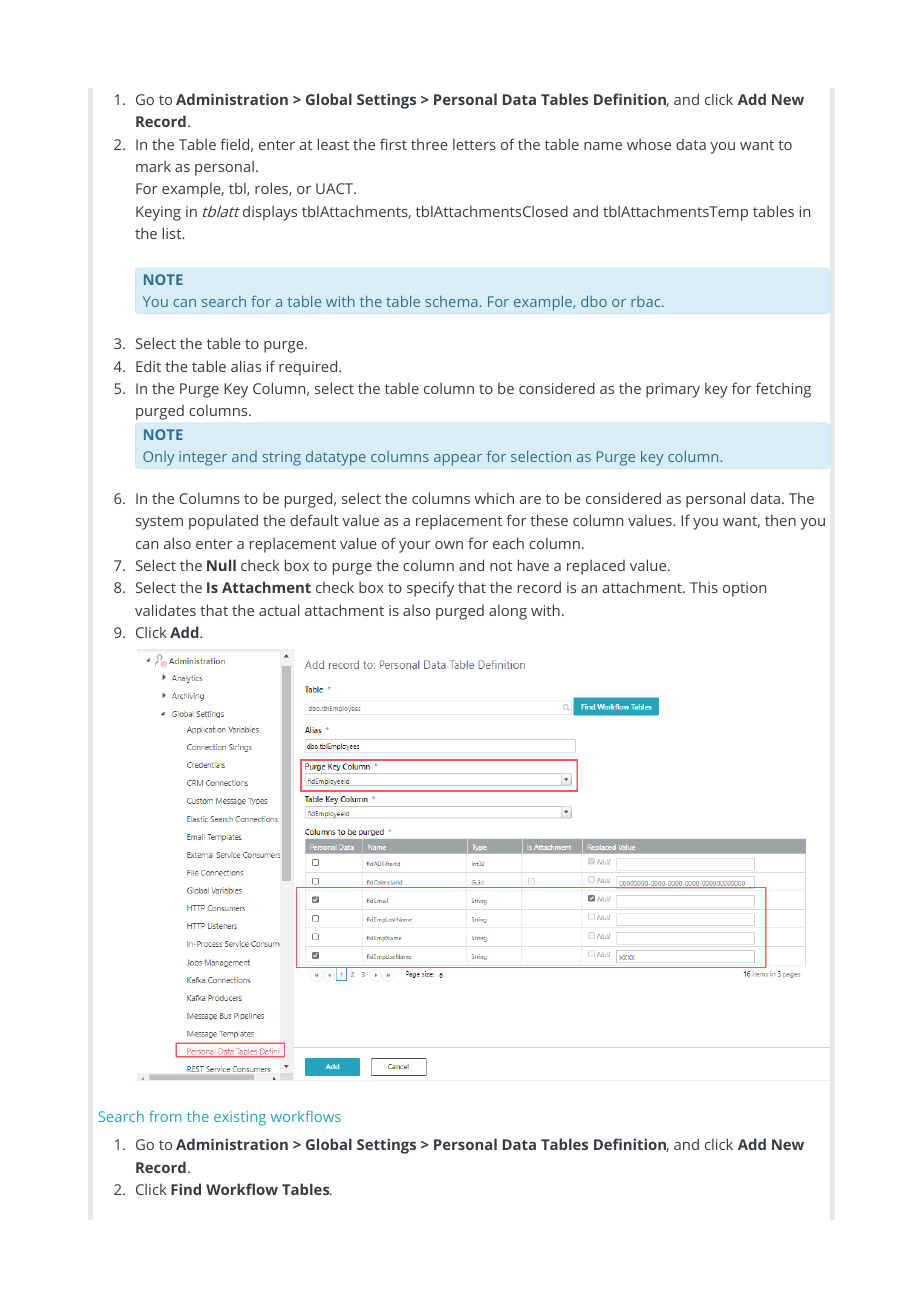  What do you see at coordinates (508, 612) in the document?
I see `along` at bounding box center [508, 612].
